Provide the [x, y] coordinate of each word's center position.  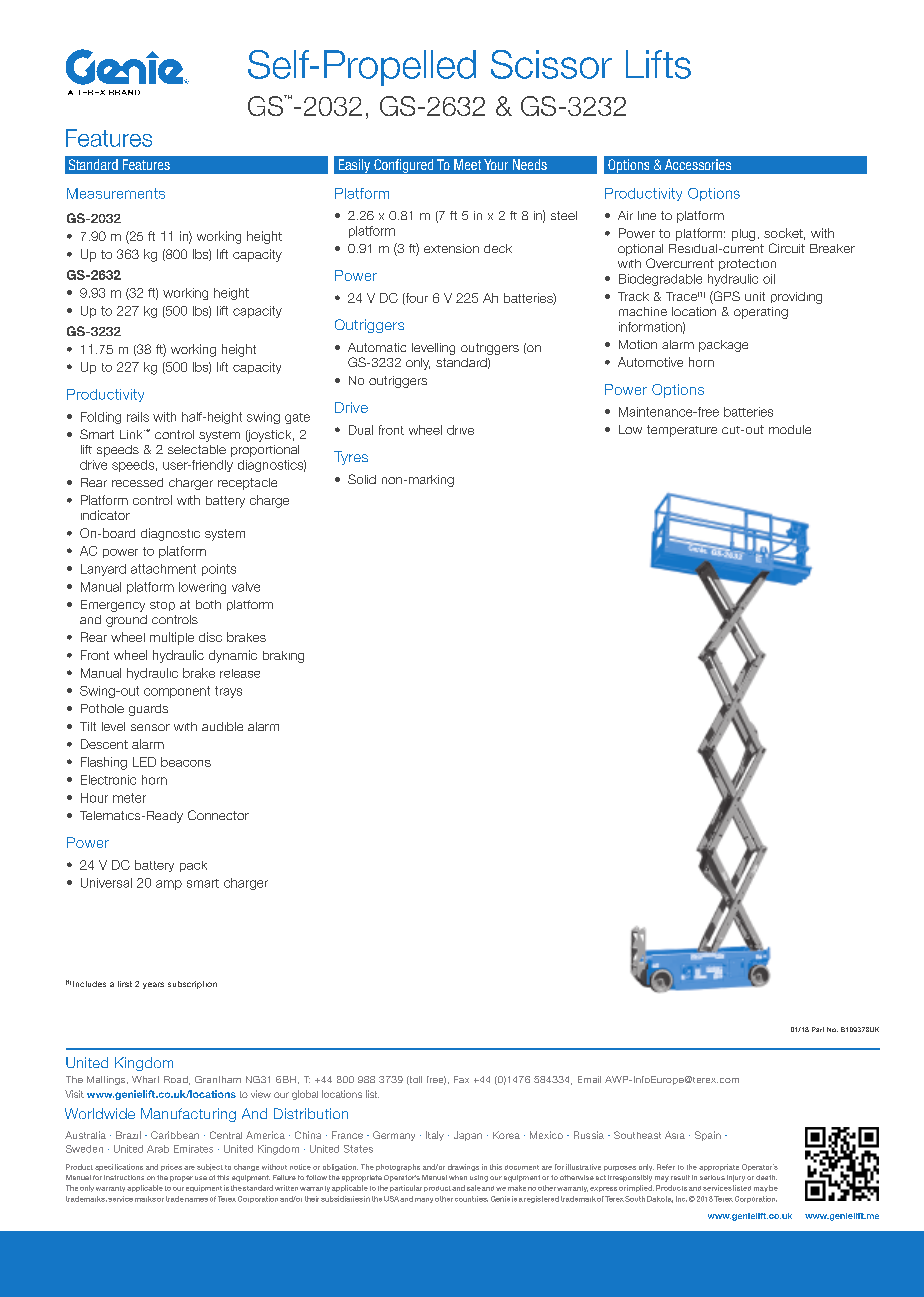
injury [736, 1178]
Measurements [116, 193]
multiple [172, 638]
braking [283, 657]
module [790, 429]
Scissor [551, 64]
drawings [463, 1167]
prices [171, 1167]
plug [743, 235]
